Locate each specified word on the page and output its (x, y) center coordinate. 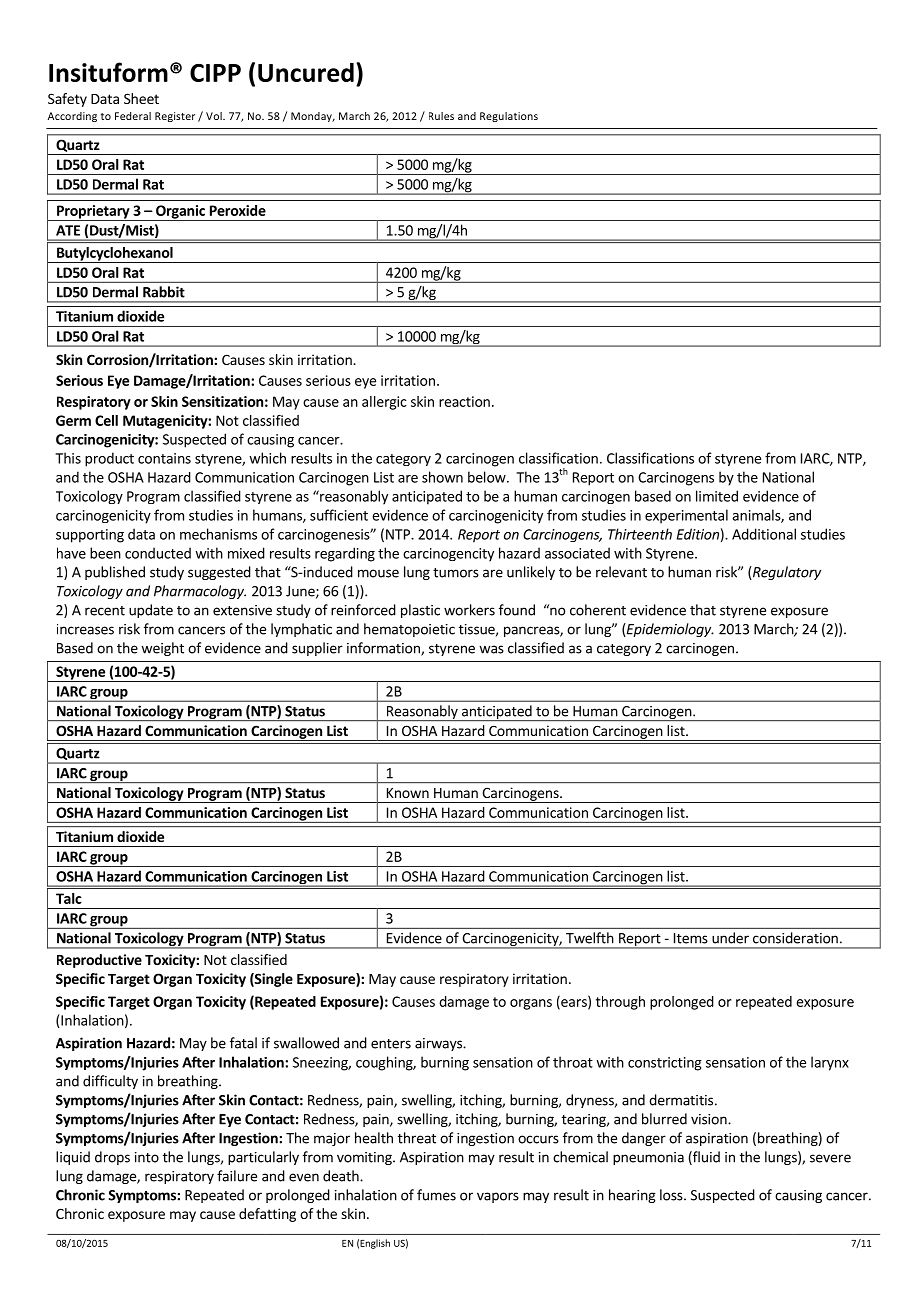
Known (408, 793)
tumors (456, 573)
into (147, 1157)
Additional (764, 534)
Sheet (141, 98)
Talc (69, 898)
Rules (441, 116)
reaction (464, 401)
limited (717, 496)
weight (162, 649)
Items (691, 938)
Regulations (509, 117)
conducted (158, 553)
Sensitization (222, 401)
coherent (598, 610)
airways (439, 1044)
